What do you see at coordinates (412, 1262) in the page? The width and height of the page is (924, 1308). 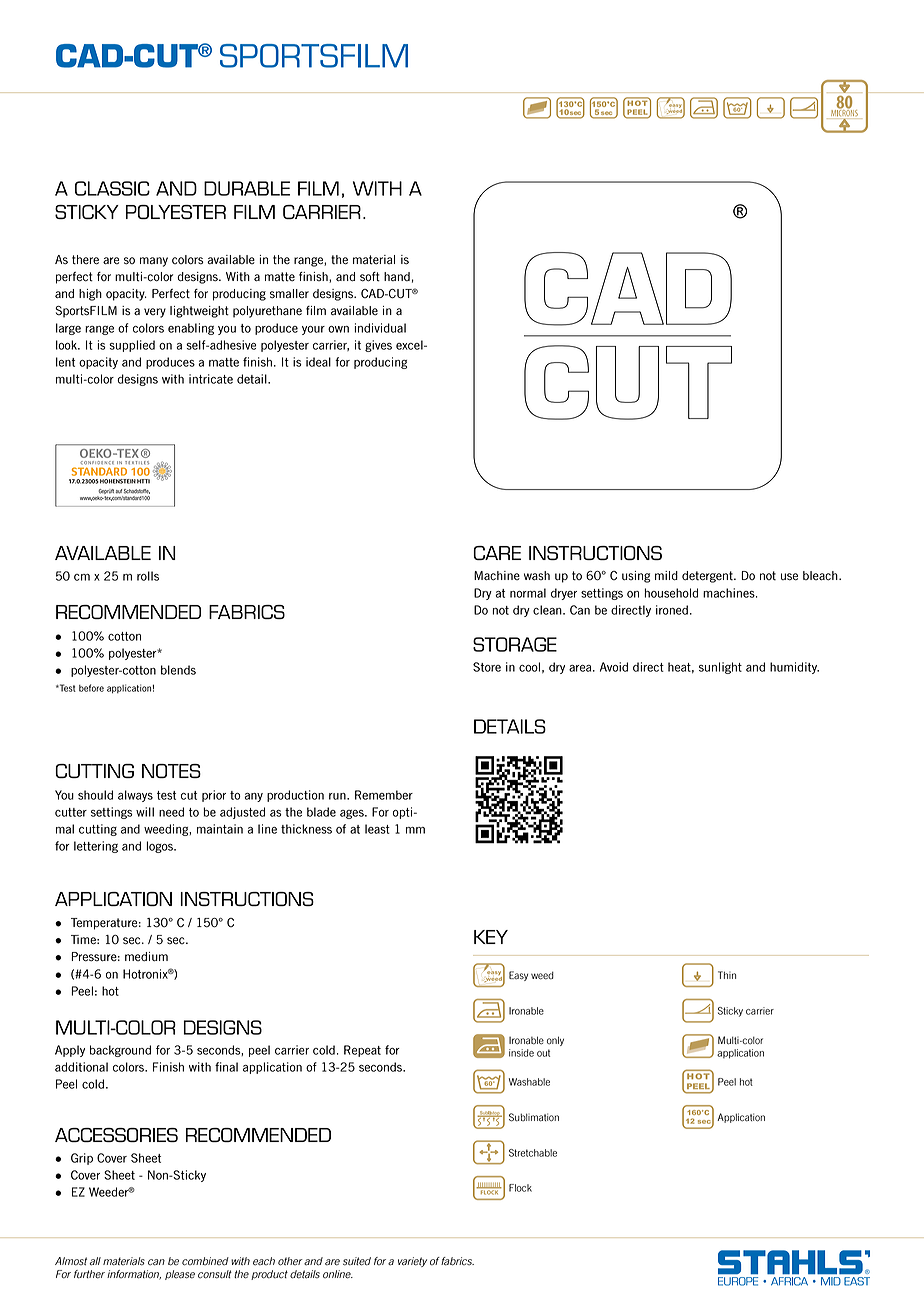 I see `variety` at bounding box center [412, 1262].
